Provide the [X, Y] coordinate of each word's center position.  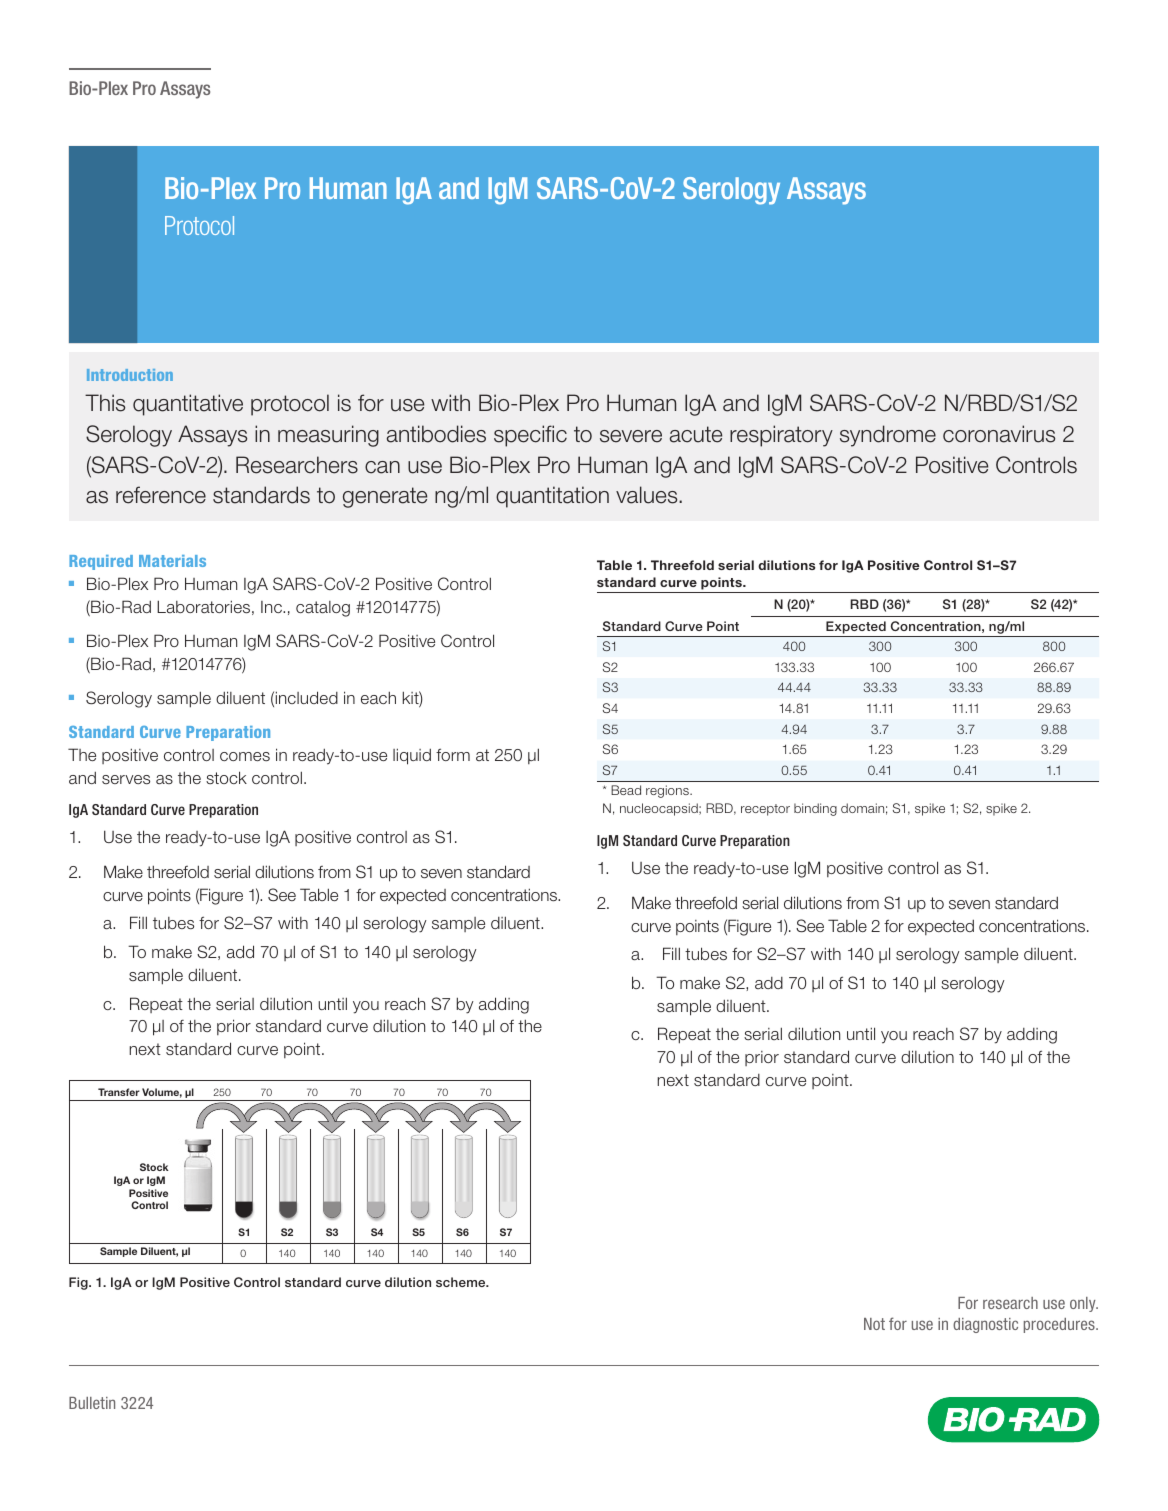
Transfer [119, 1092]
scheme [462, 1282]
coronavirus [999, 434]
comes [245, 756]
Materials [172, 561]
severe [631, 436]
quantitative [188, 405]
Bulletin [92, 1403]
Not [874, 1324]
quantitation [552, 497]
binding [815, 809]
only [1084, 1304]
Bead [626, 790]
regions [668, 791]
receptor [765, 810]
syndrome [888, 436]
